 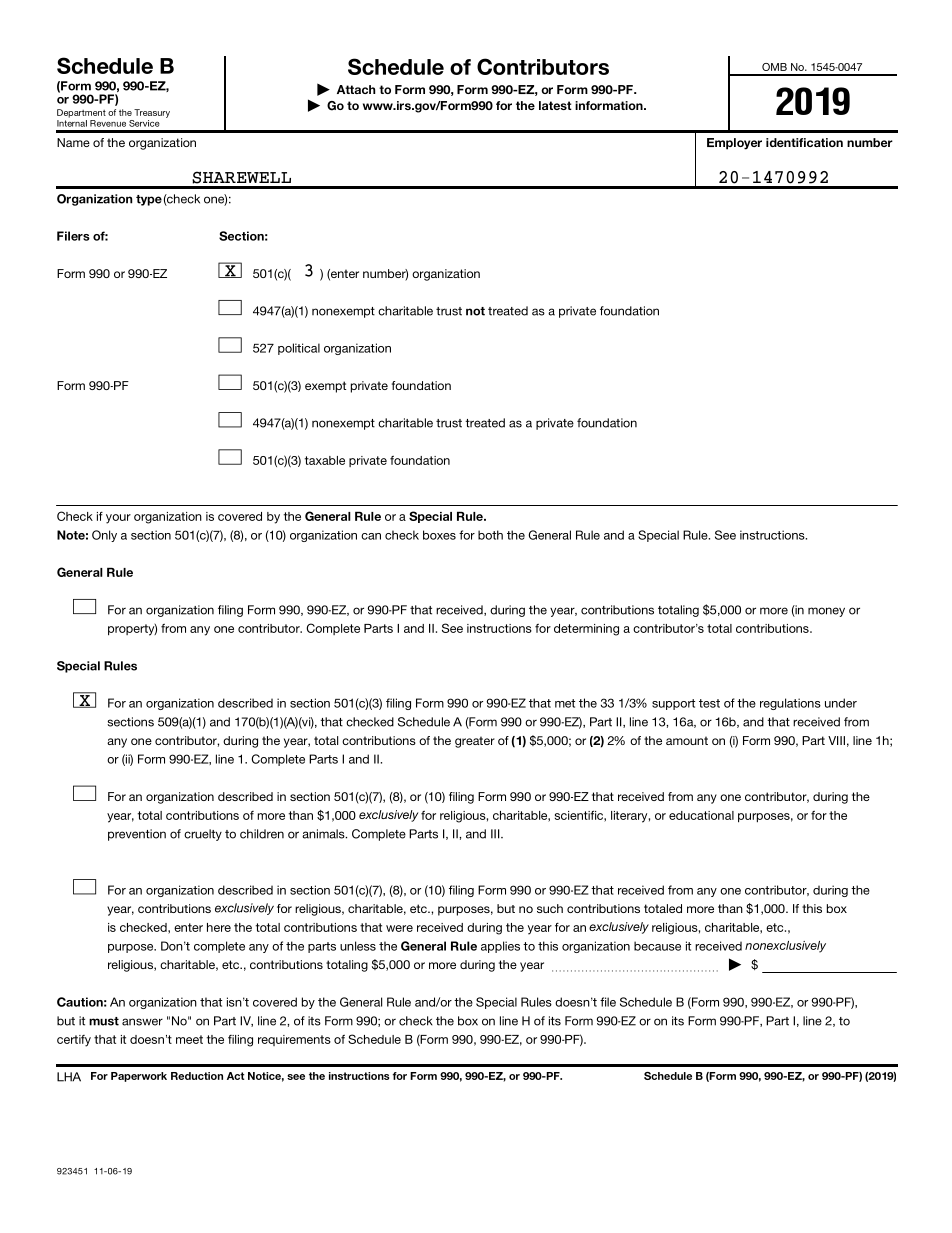 I want to click on meet, so click(x=189, y=1039).
